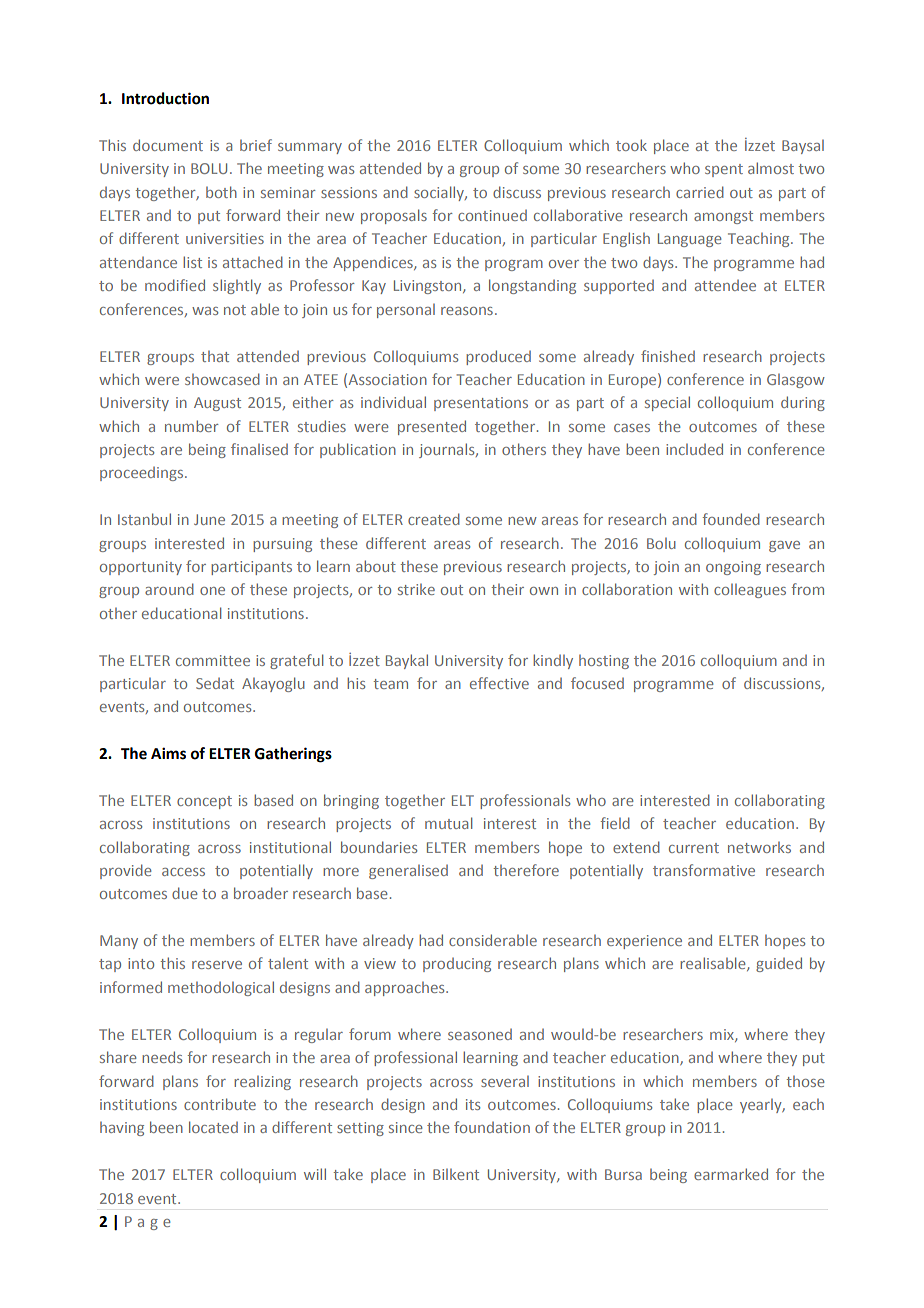 This screenshot has height=1308, width=924. What do you see at coordinates (168, 145) in the screenshot?
I see `document` at bounding box center [168, 145].
